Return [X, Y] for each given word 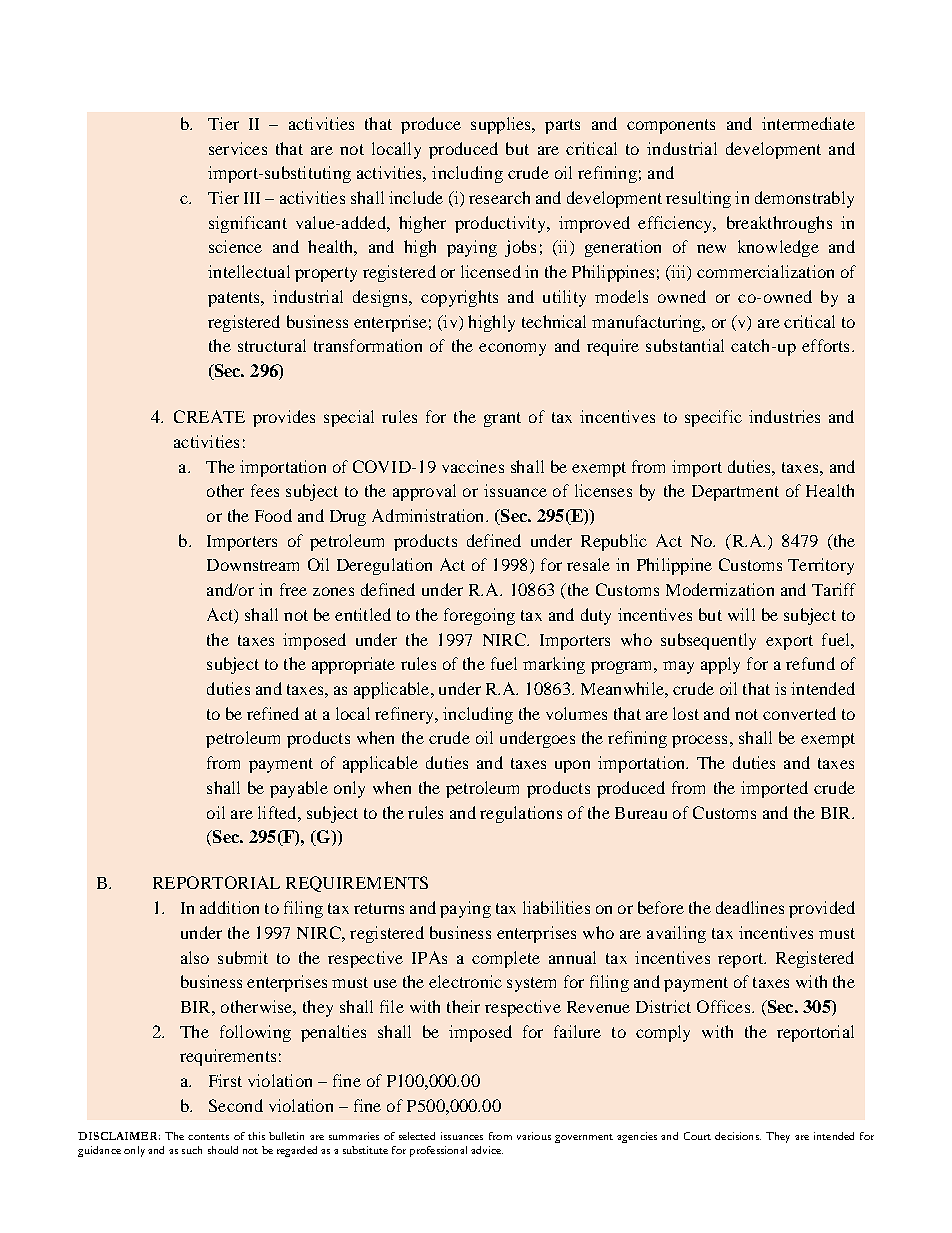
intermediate [808, 123]
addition [229, 907]
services [238, 148]
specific [713, 418]
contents [208, 1137]
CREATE [209, 416]
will [741, 614]
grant [502, 419]
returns [379, 908]
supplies [502, 125]
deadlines [750, 907]
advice [487, 1150]
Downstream [253, 565]
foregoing [479, 616]
